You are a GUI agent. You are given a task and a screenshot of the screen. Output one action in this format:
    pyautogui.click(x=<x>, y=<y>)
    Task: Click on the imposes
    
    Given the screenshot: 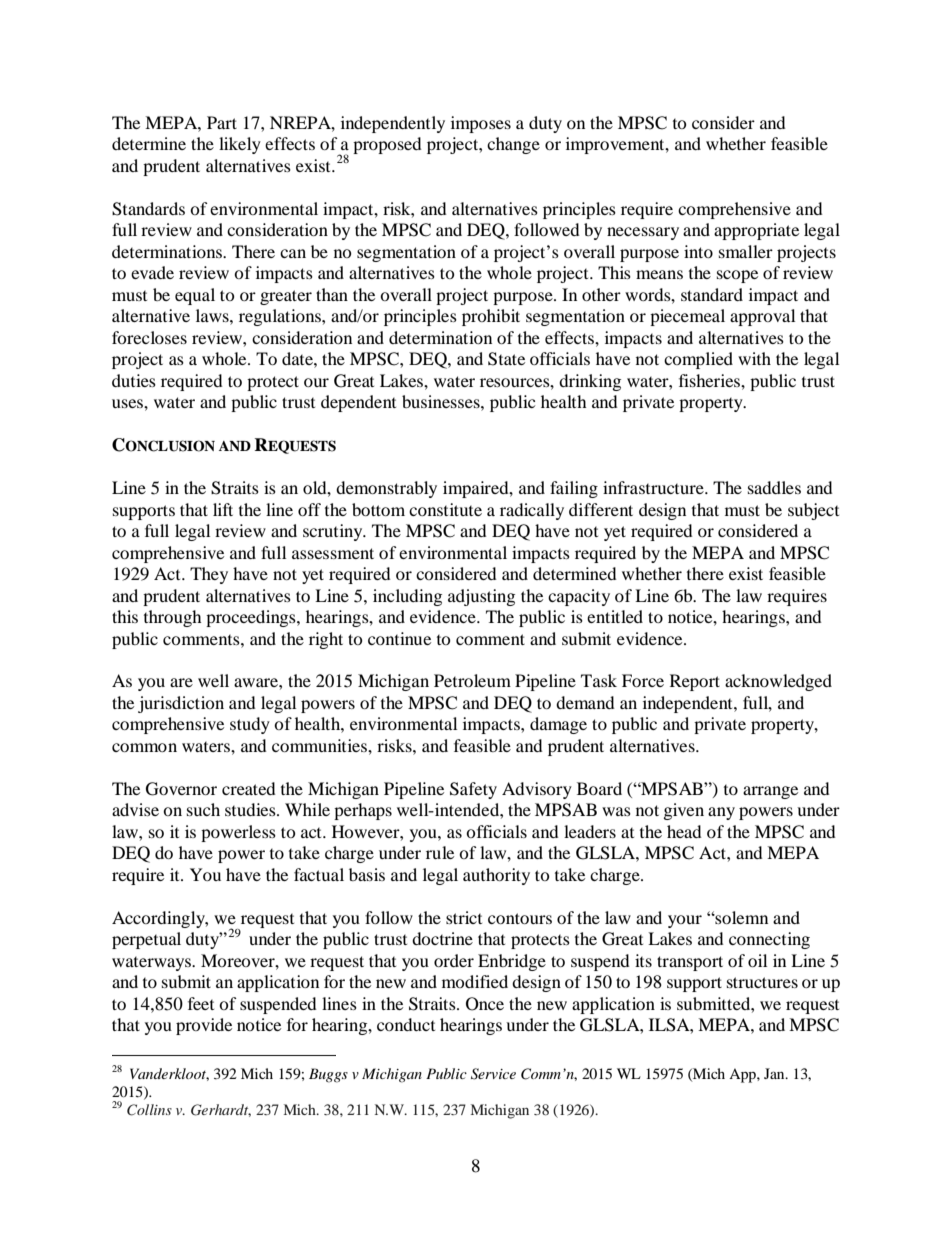 What is the action you would take?
    pyautogui.click(x=481, y=124)
